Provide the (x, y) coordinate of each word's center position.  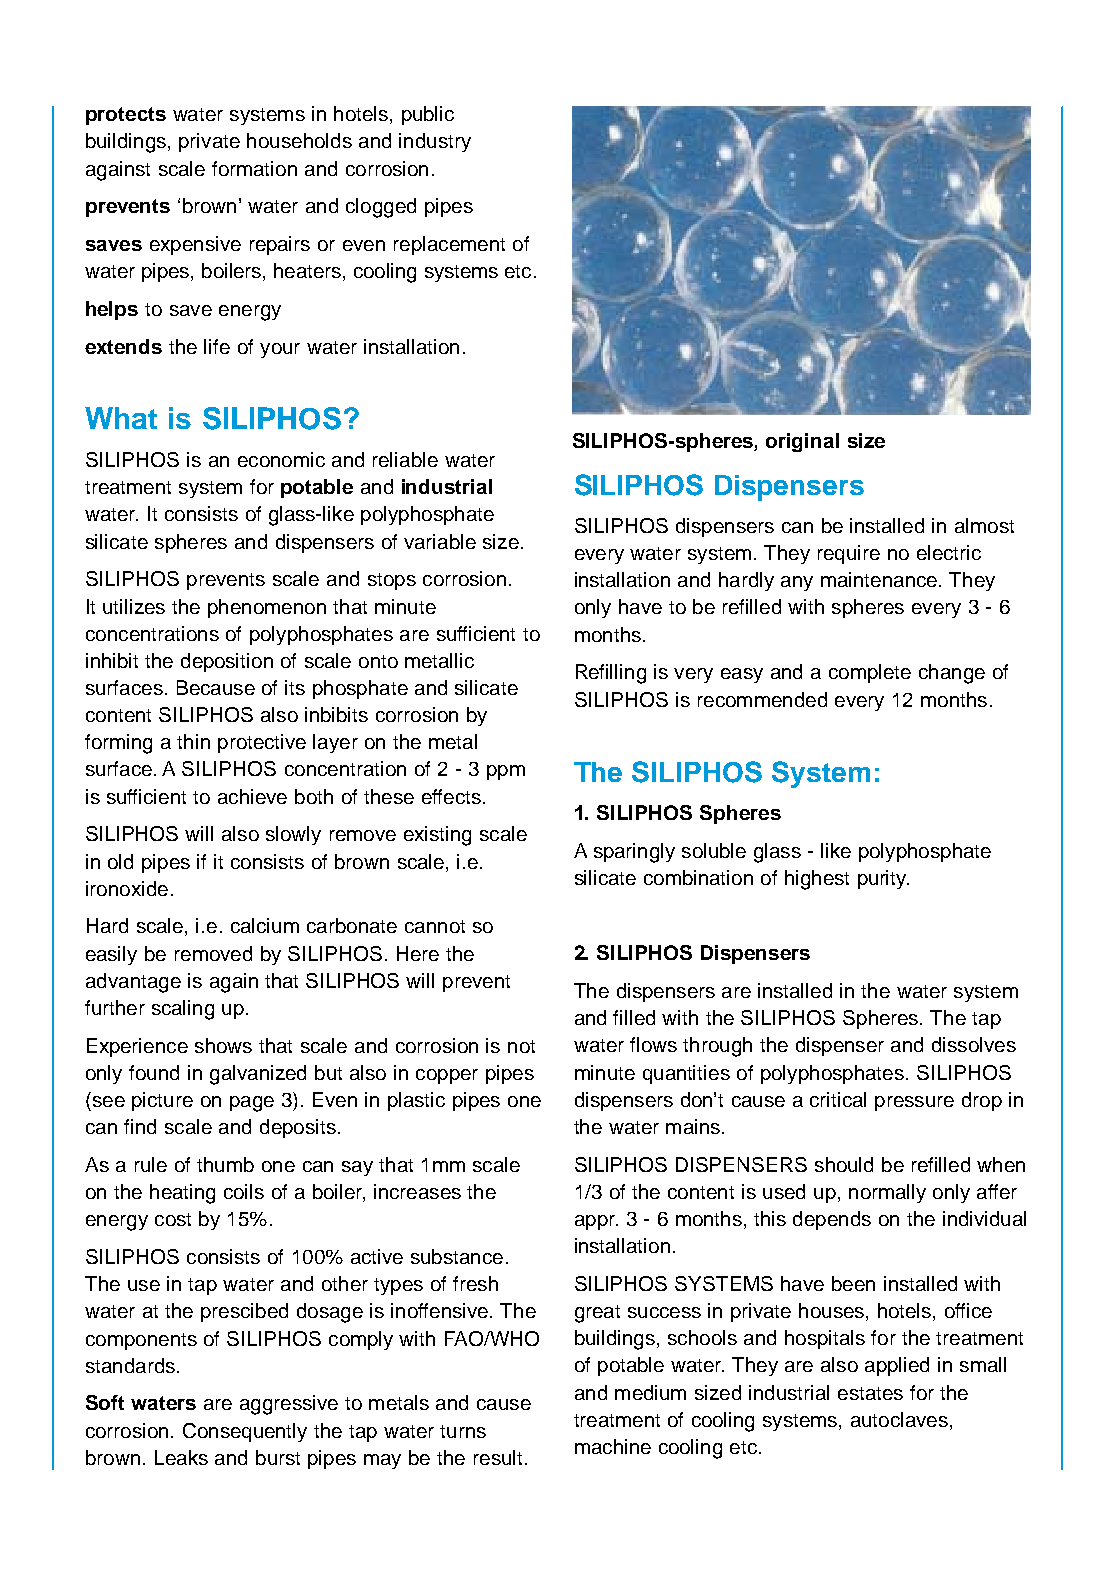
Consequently (245, 1432)
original (802, 442)
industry (435, 142)
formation (254, 168)
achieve (252, 796)
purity (883, 879)
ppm (506, 772)
